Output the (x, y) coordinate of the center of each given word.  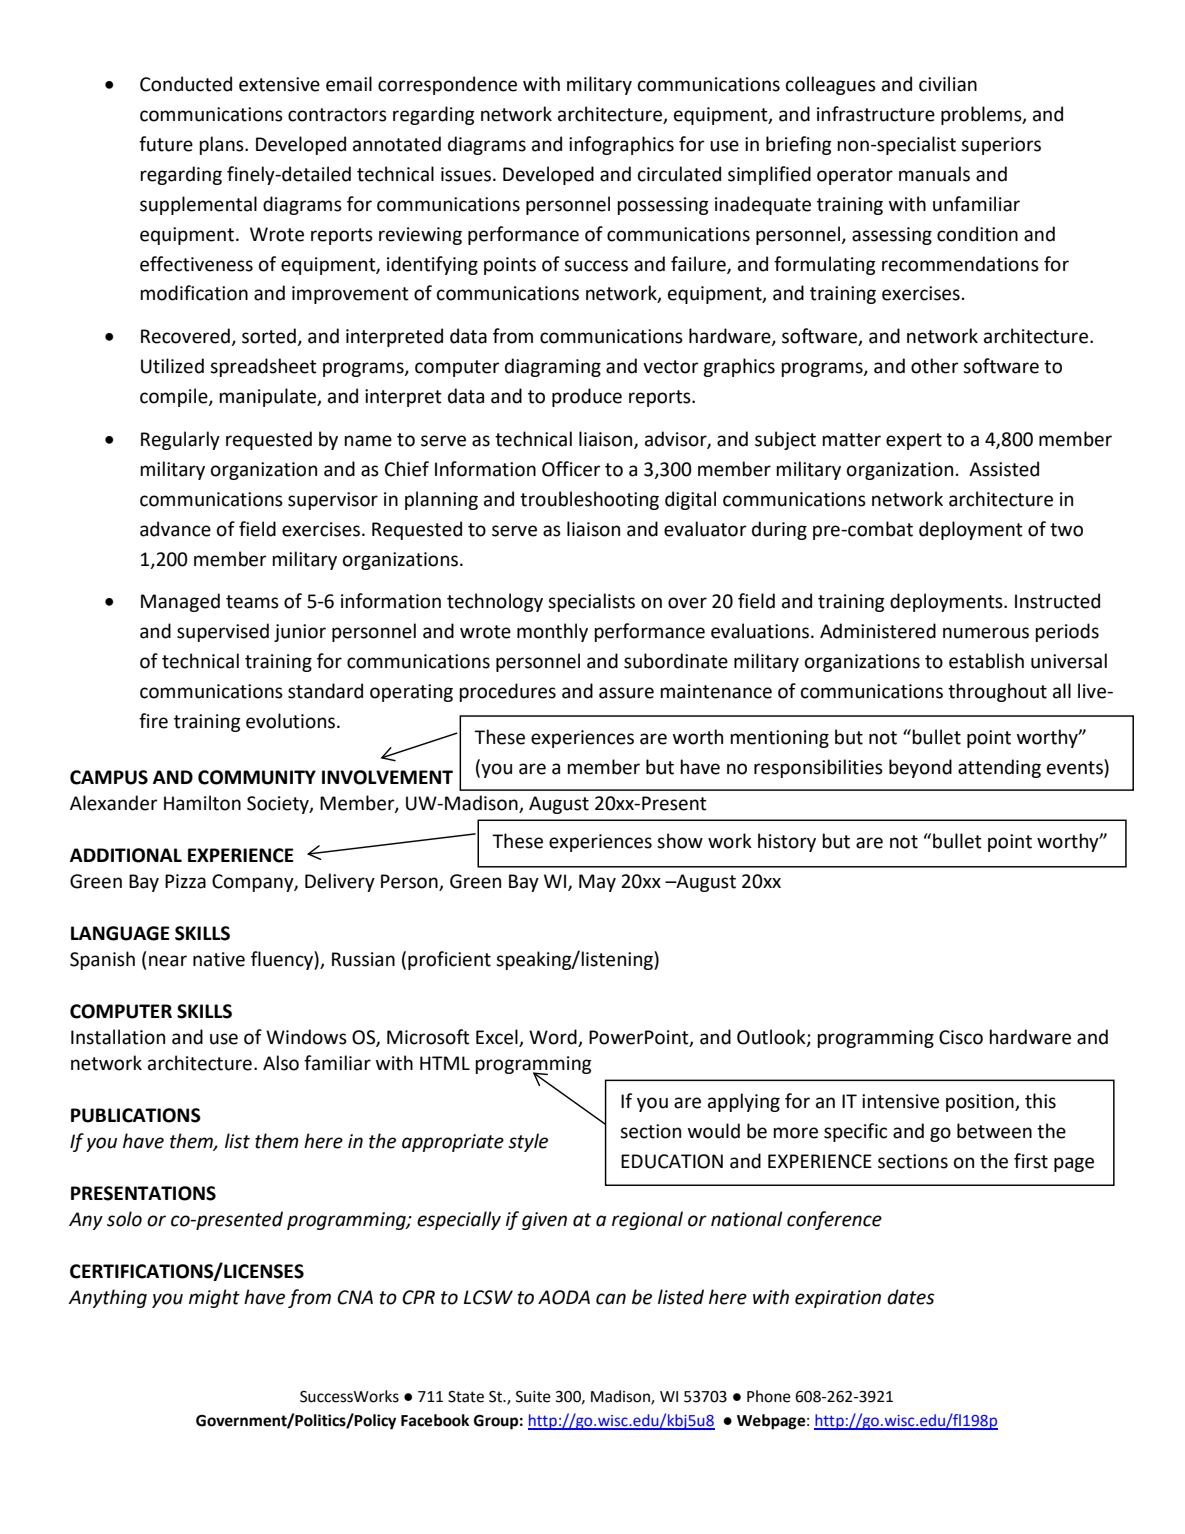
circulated (679, 174)
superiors (1001, 146)
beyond (920, 768)
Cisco (961, 1037)
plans (222, 145)
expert (914, 441)
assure (626, 693)
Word (554, 1038)
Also (281, 1063)
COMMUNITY (257, 777)
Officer (571, 469)
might (214, 1298)
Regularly (180, 440)
